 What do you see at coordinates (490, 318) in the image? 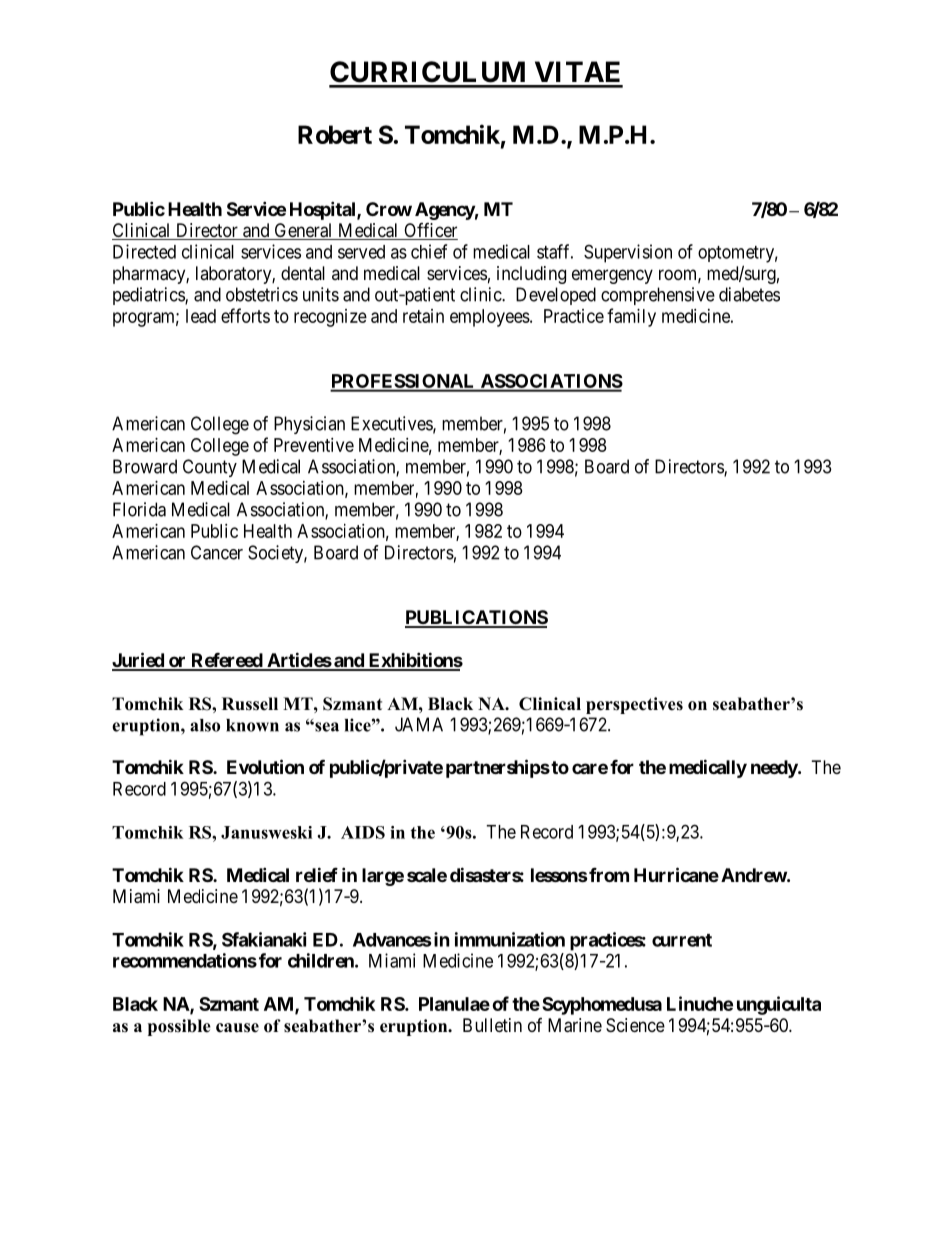
I see `employees` at bounding box center [490, 318].
